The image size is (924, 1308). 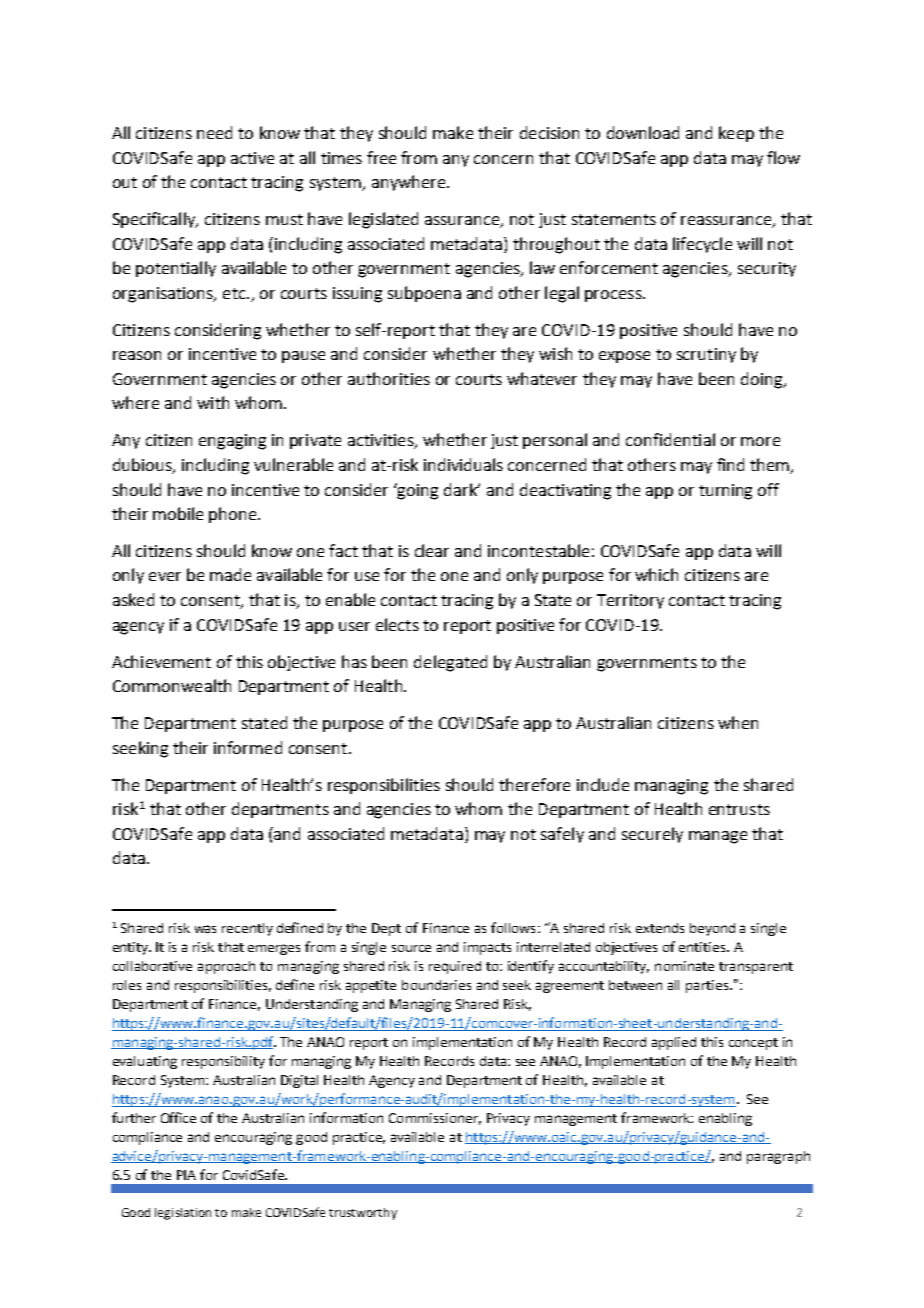 What do you see at coordinates (450, 663) in the page?
I see `delegated` at bounding box center [450, 663].
